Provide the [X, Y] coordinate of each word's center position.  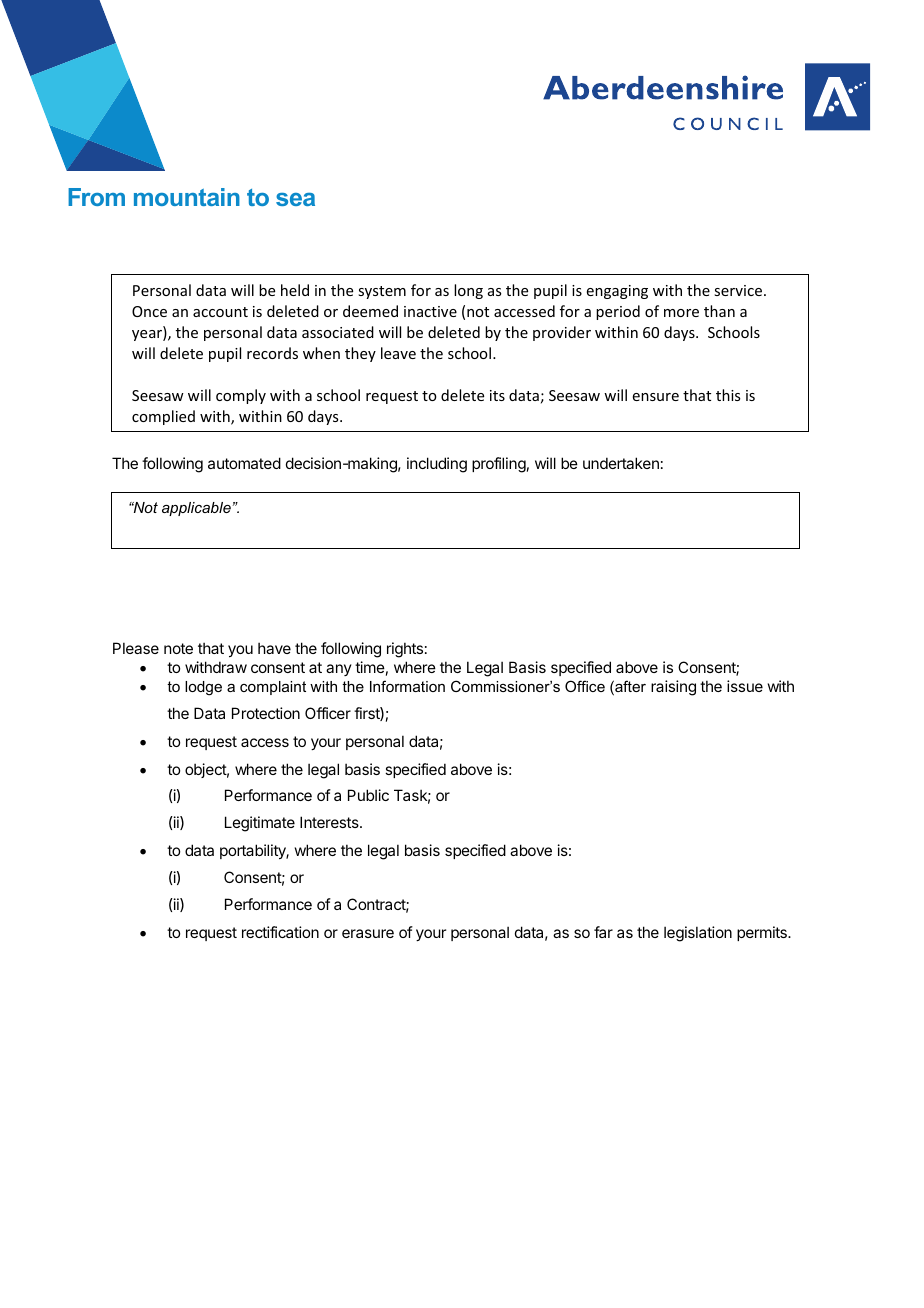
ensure [656, 397]
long [468, 291]
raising [673, 688]
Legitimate [260, 824]
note [178, 648]
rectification [280, 932]
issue [745, 686]
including [437, 465]
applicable [196, 509]
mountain [187, 197]
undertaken [621, 463]
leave [398, 353]
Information [407, 686]
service [738, 290]
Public [368, 795]
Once [149, 311]
